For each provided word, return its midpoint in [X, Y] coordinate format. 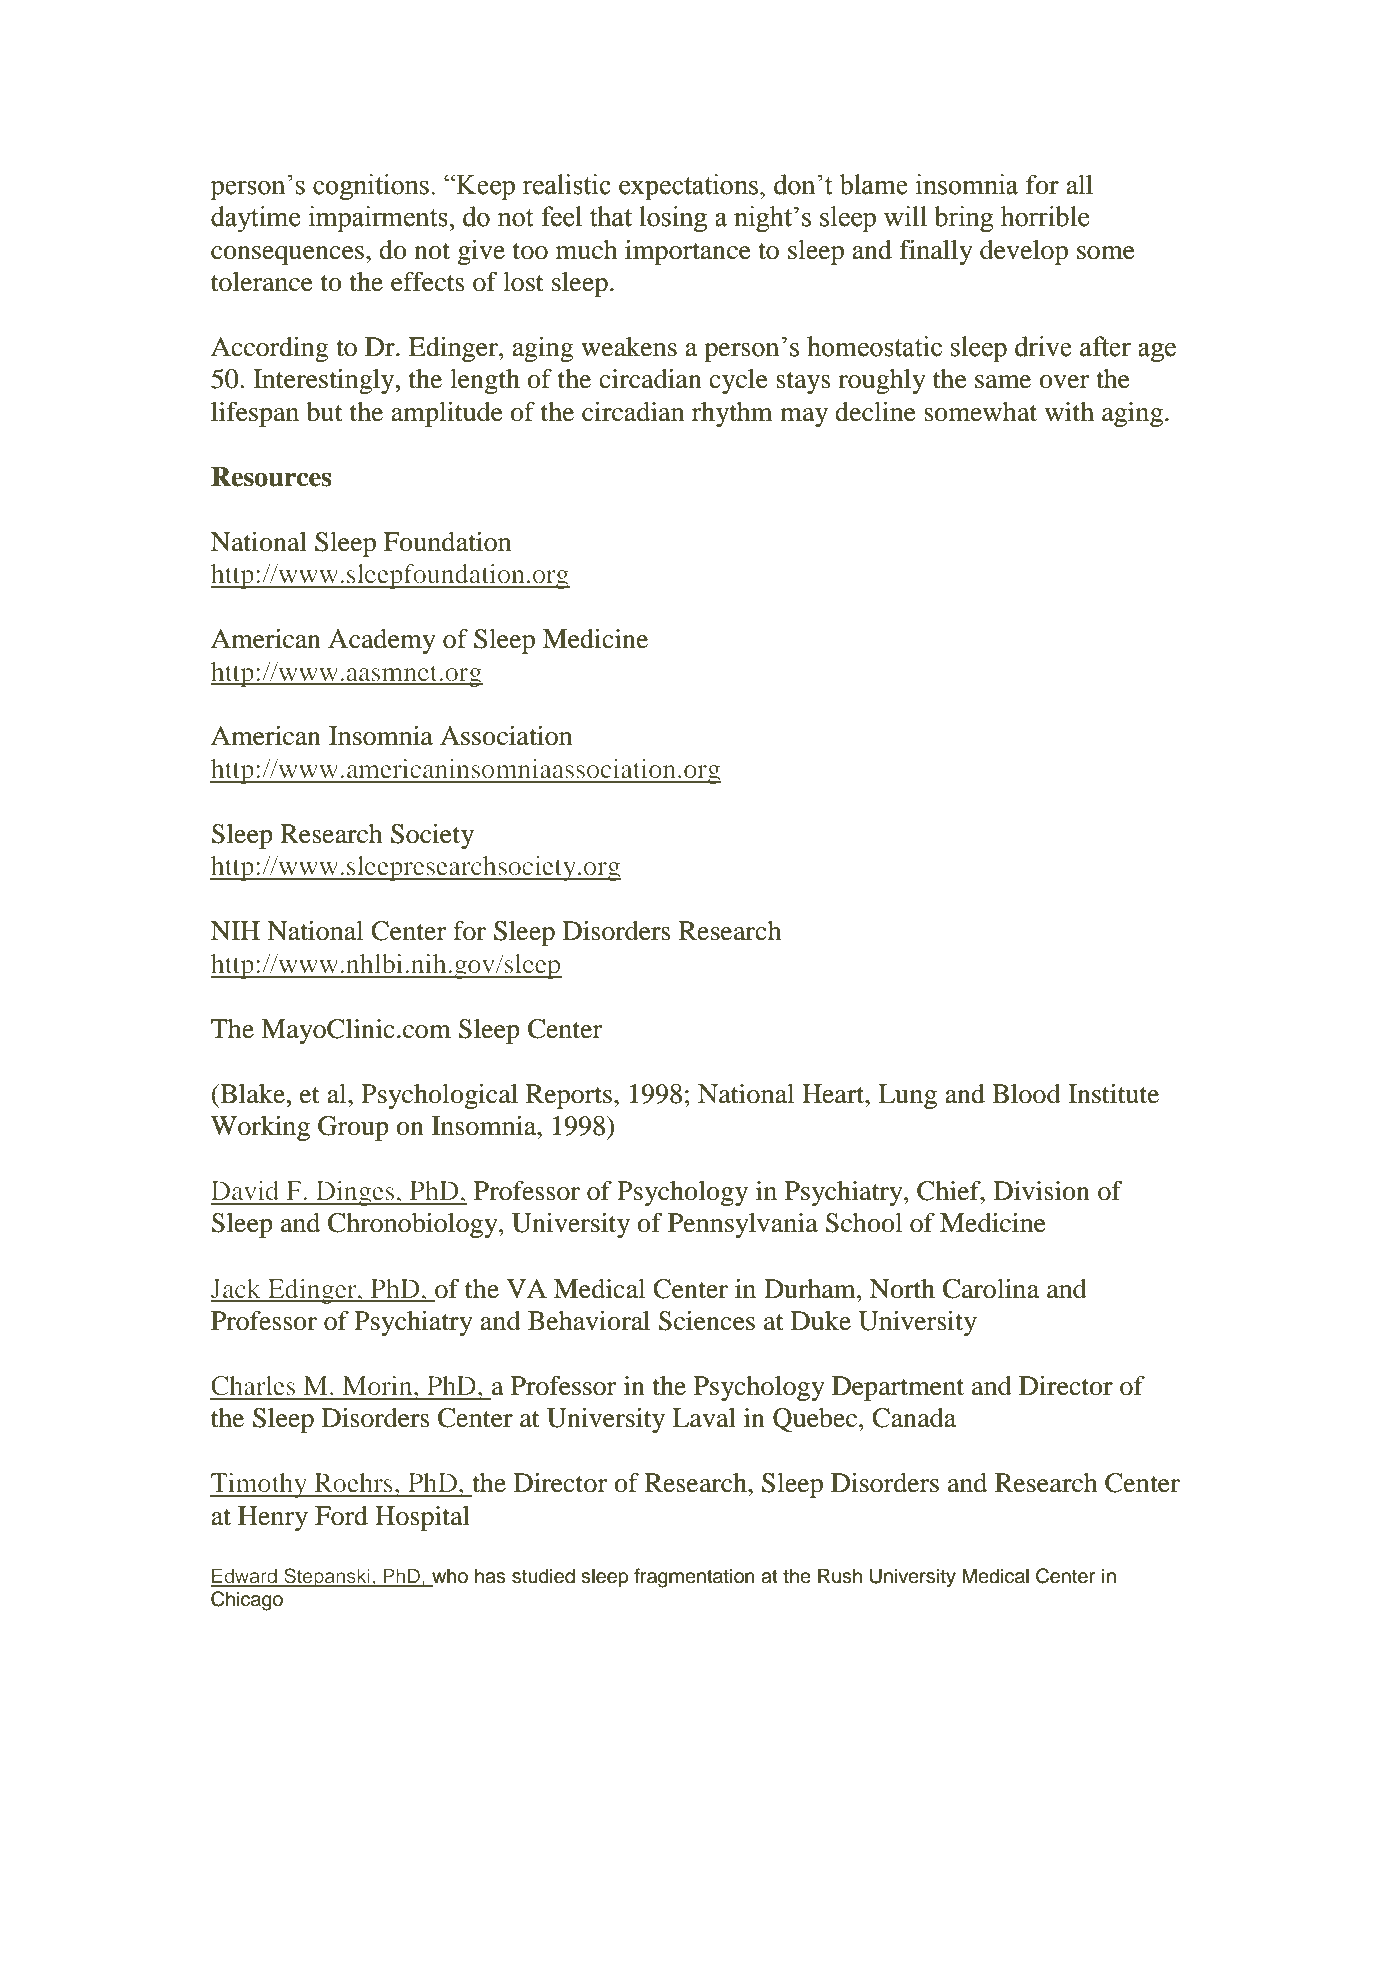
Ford [341, 1516]
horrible [1045, 216]
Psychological [439, 1096]
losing [673, 219]
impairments [379, 219]
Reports [569, 1096]
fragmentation [694, 1578]
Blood [1026, 1094]
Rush [840, 1576]
